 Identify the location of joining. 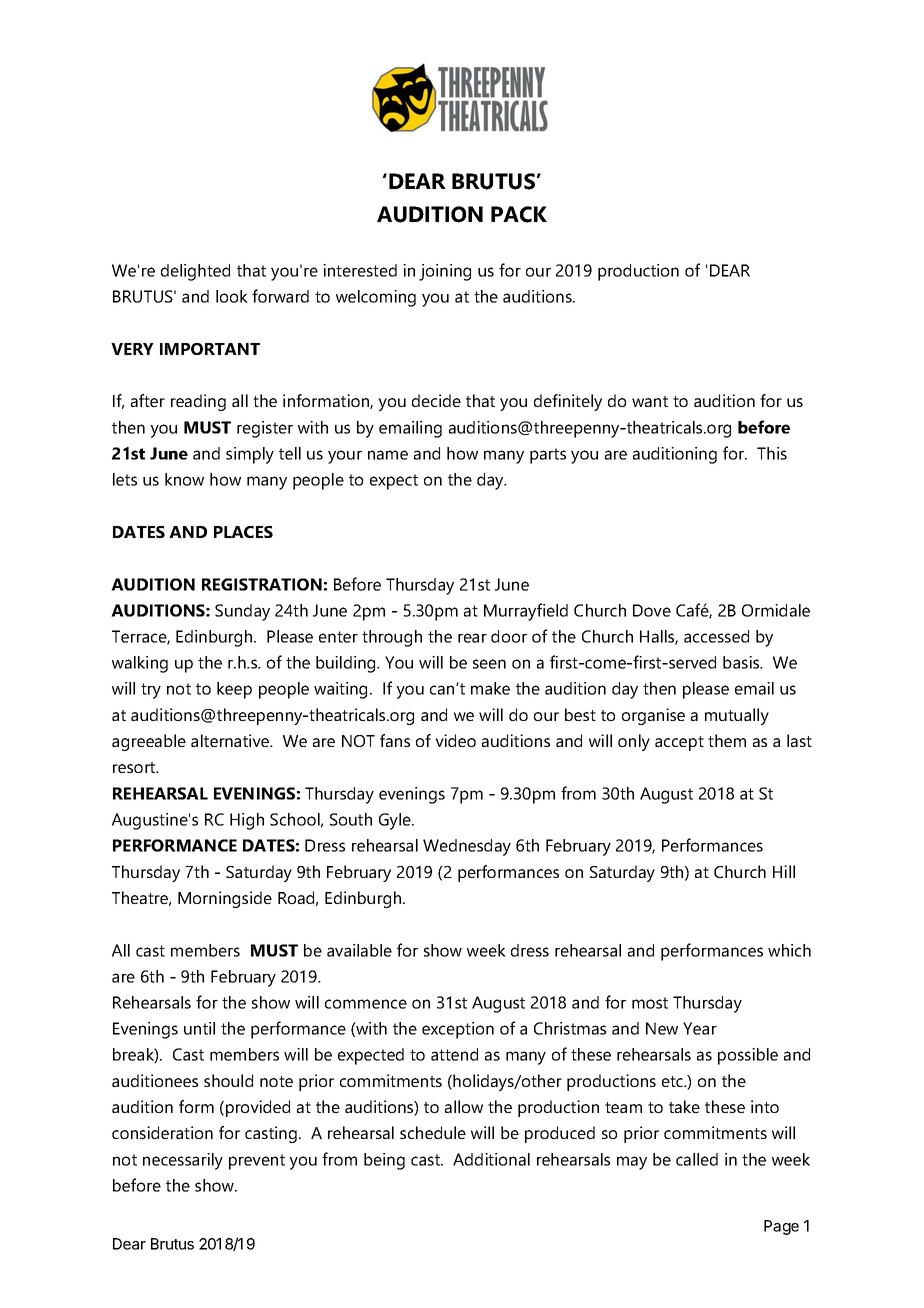
(445, 272).
